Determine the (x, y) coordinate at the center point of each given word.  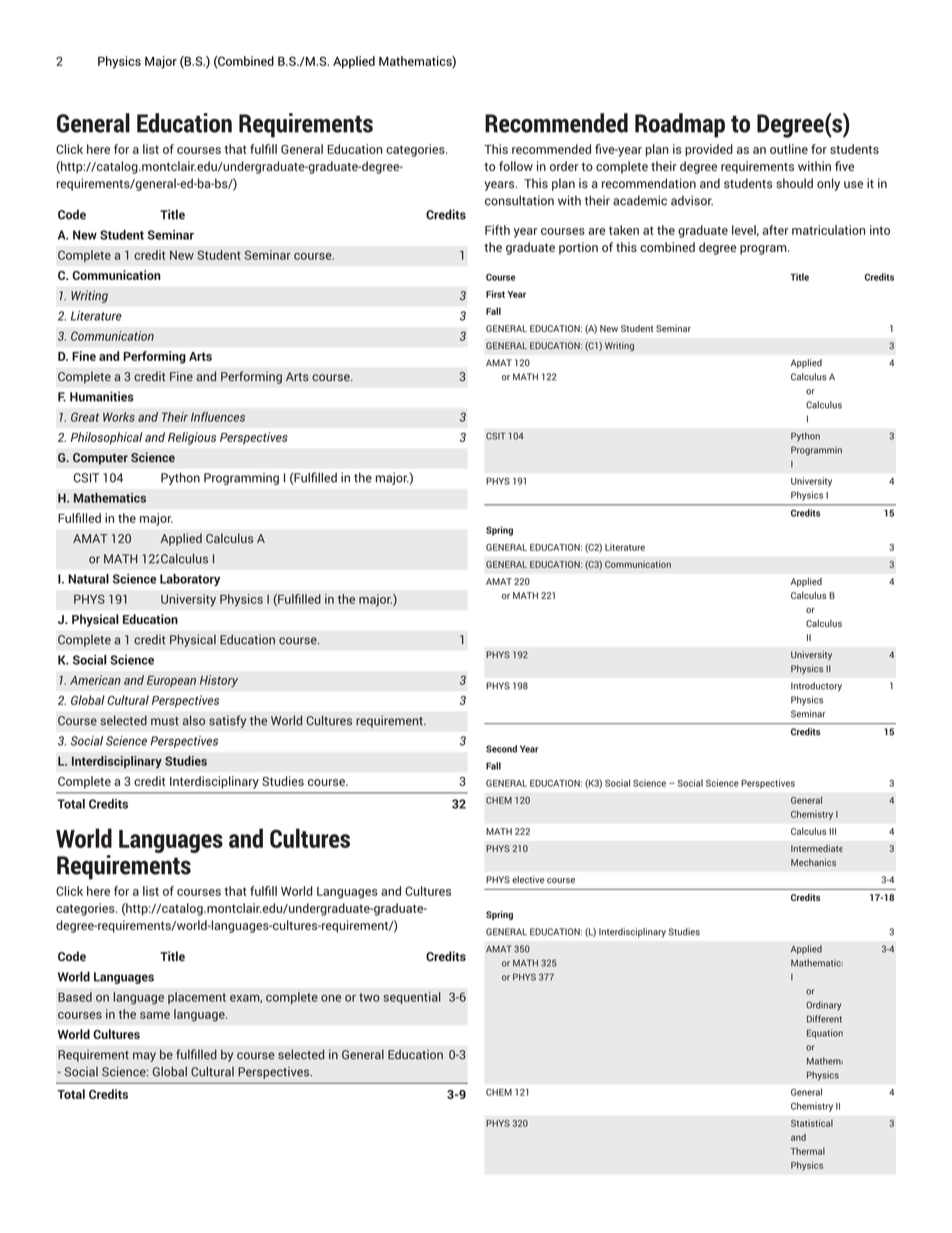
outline (789, 149)
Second (501, 749)
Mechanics (813, 862)
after (775, 230)
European (171, 681)
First (495, 294)
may (144, 1057)
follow (516, 166)
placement (197, 998)
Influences (218, 417)
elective (528, 880)
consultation (519, 200)
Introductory (816, 687)
